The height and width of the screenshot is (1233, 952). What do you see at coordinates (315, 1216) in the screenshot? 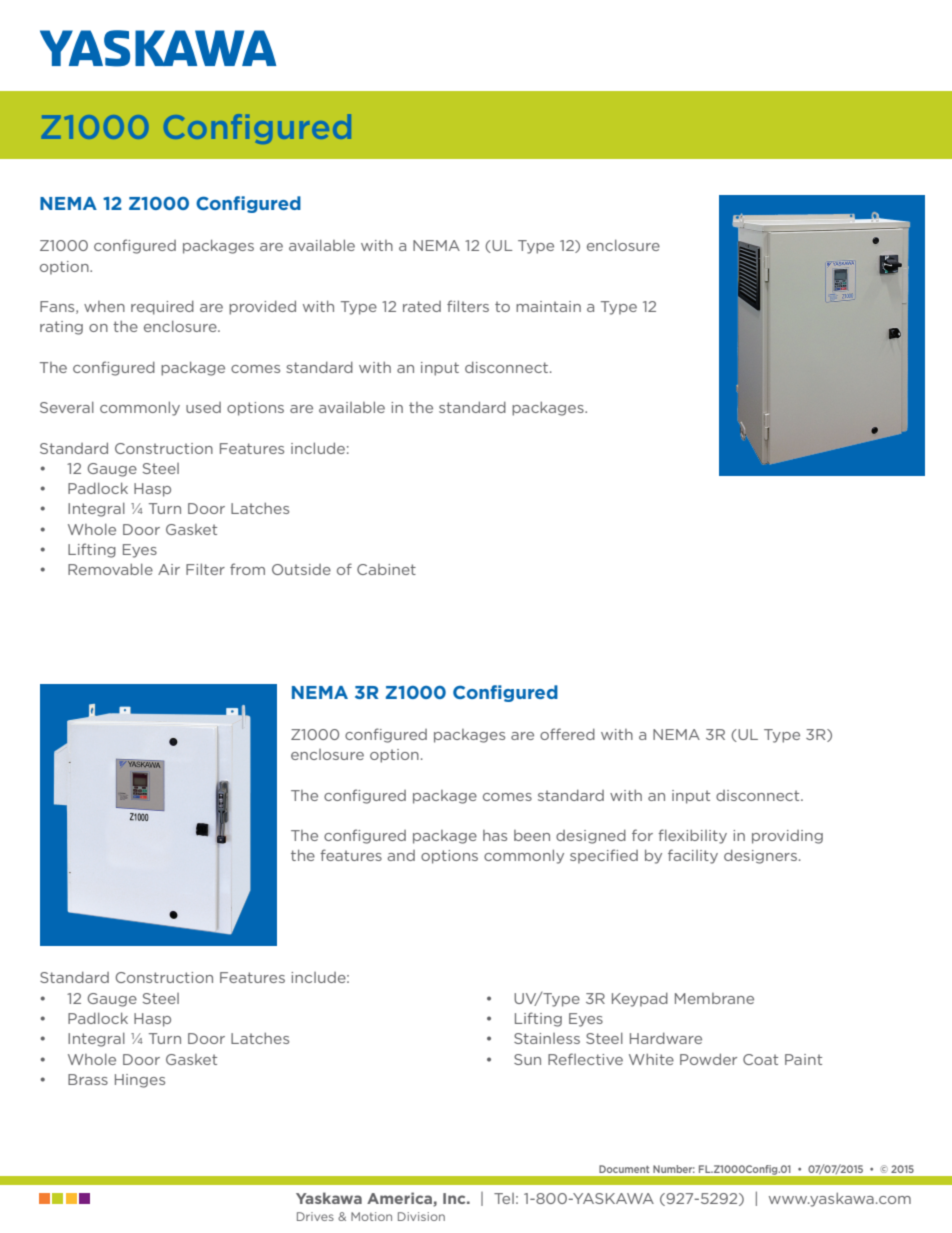
I see `Drives` at bounding box center [315, 1216].
